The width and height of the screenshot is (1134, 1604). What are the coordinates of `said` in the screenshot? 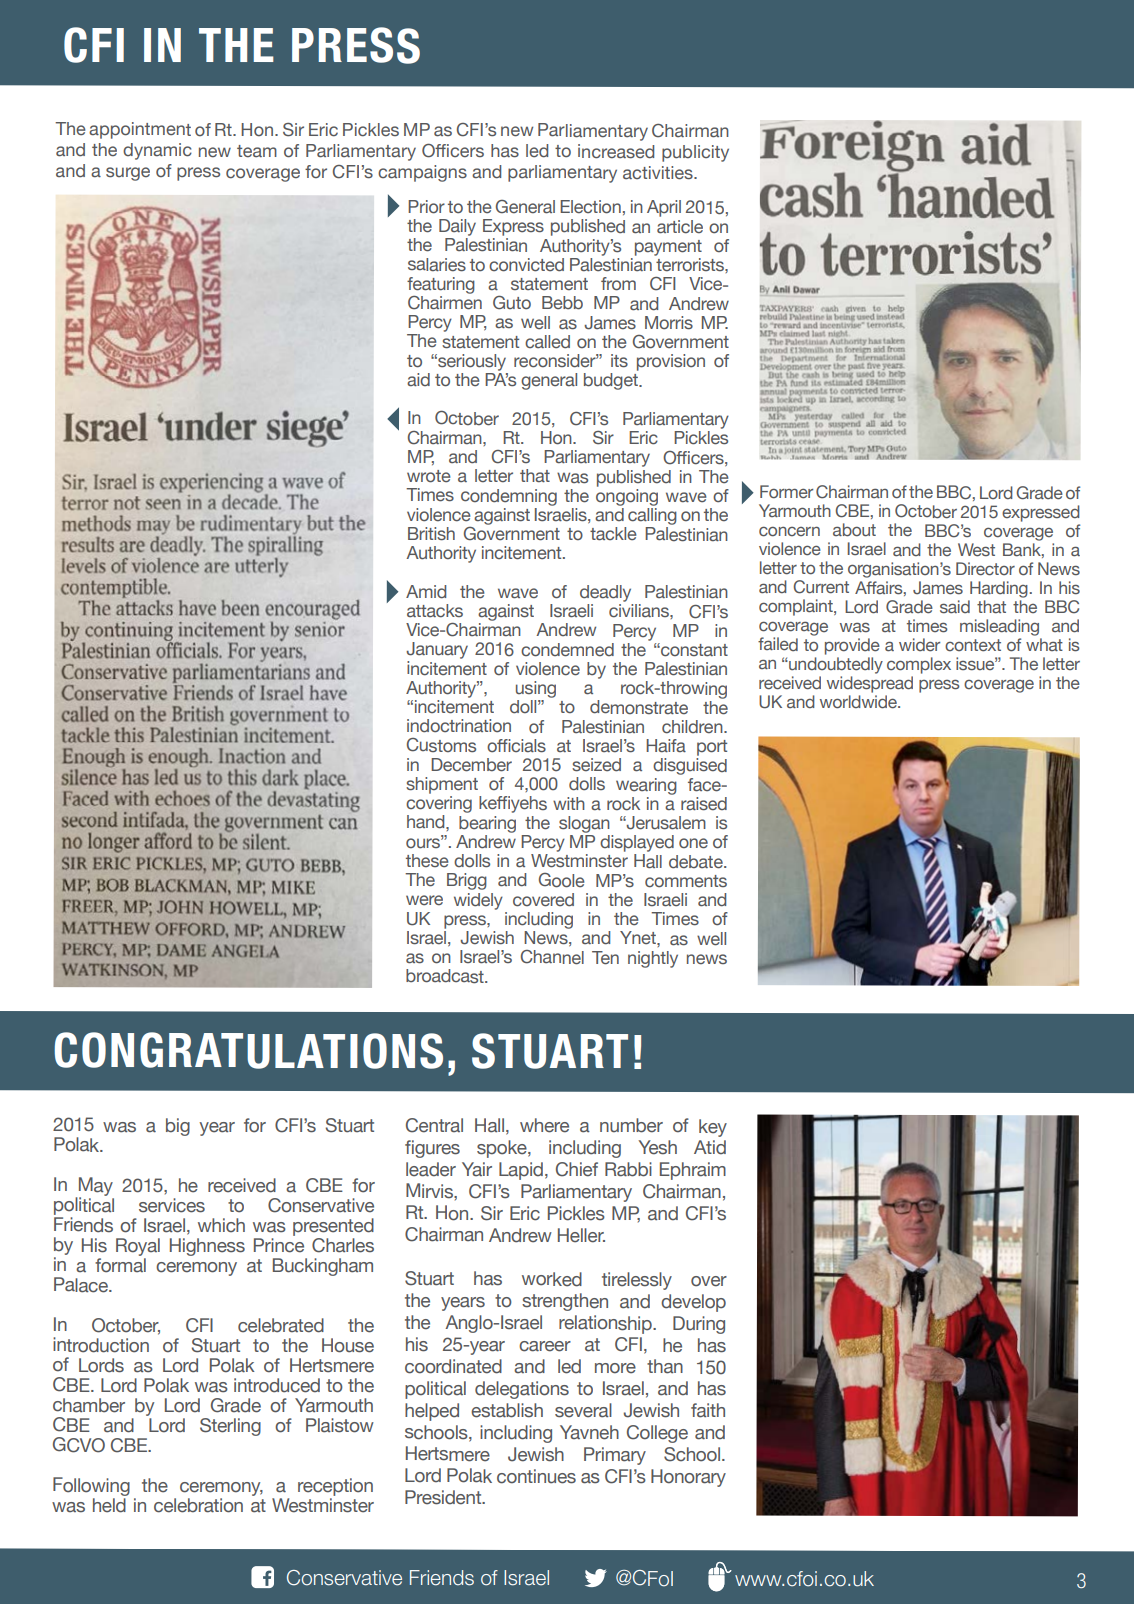 It's located at (955, 607).
